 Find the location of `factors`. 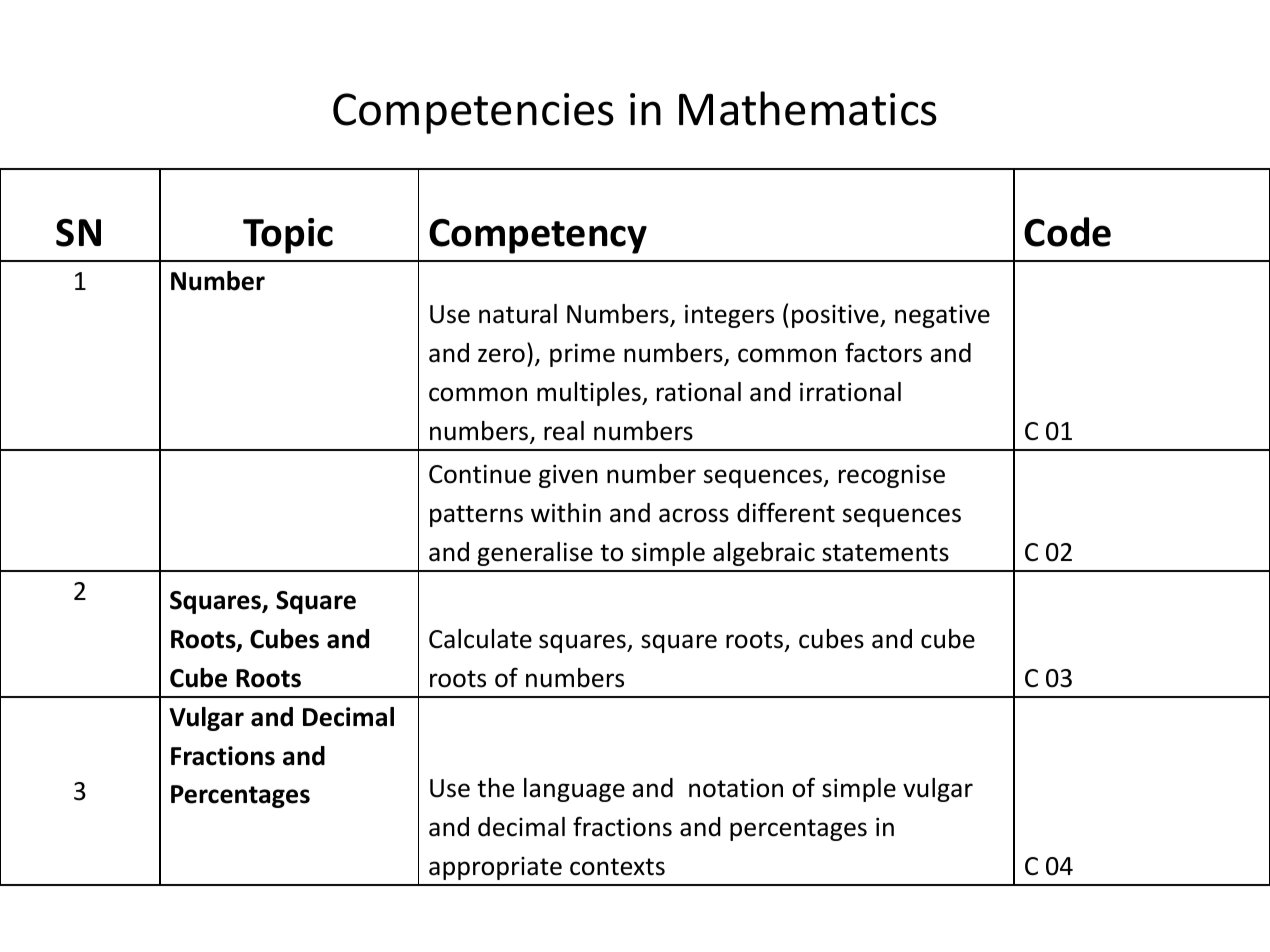

factors is located at coordinates (883, 352).
